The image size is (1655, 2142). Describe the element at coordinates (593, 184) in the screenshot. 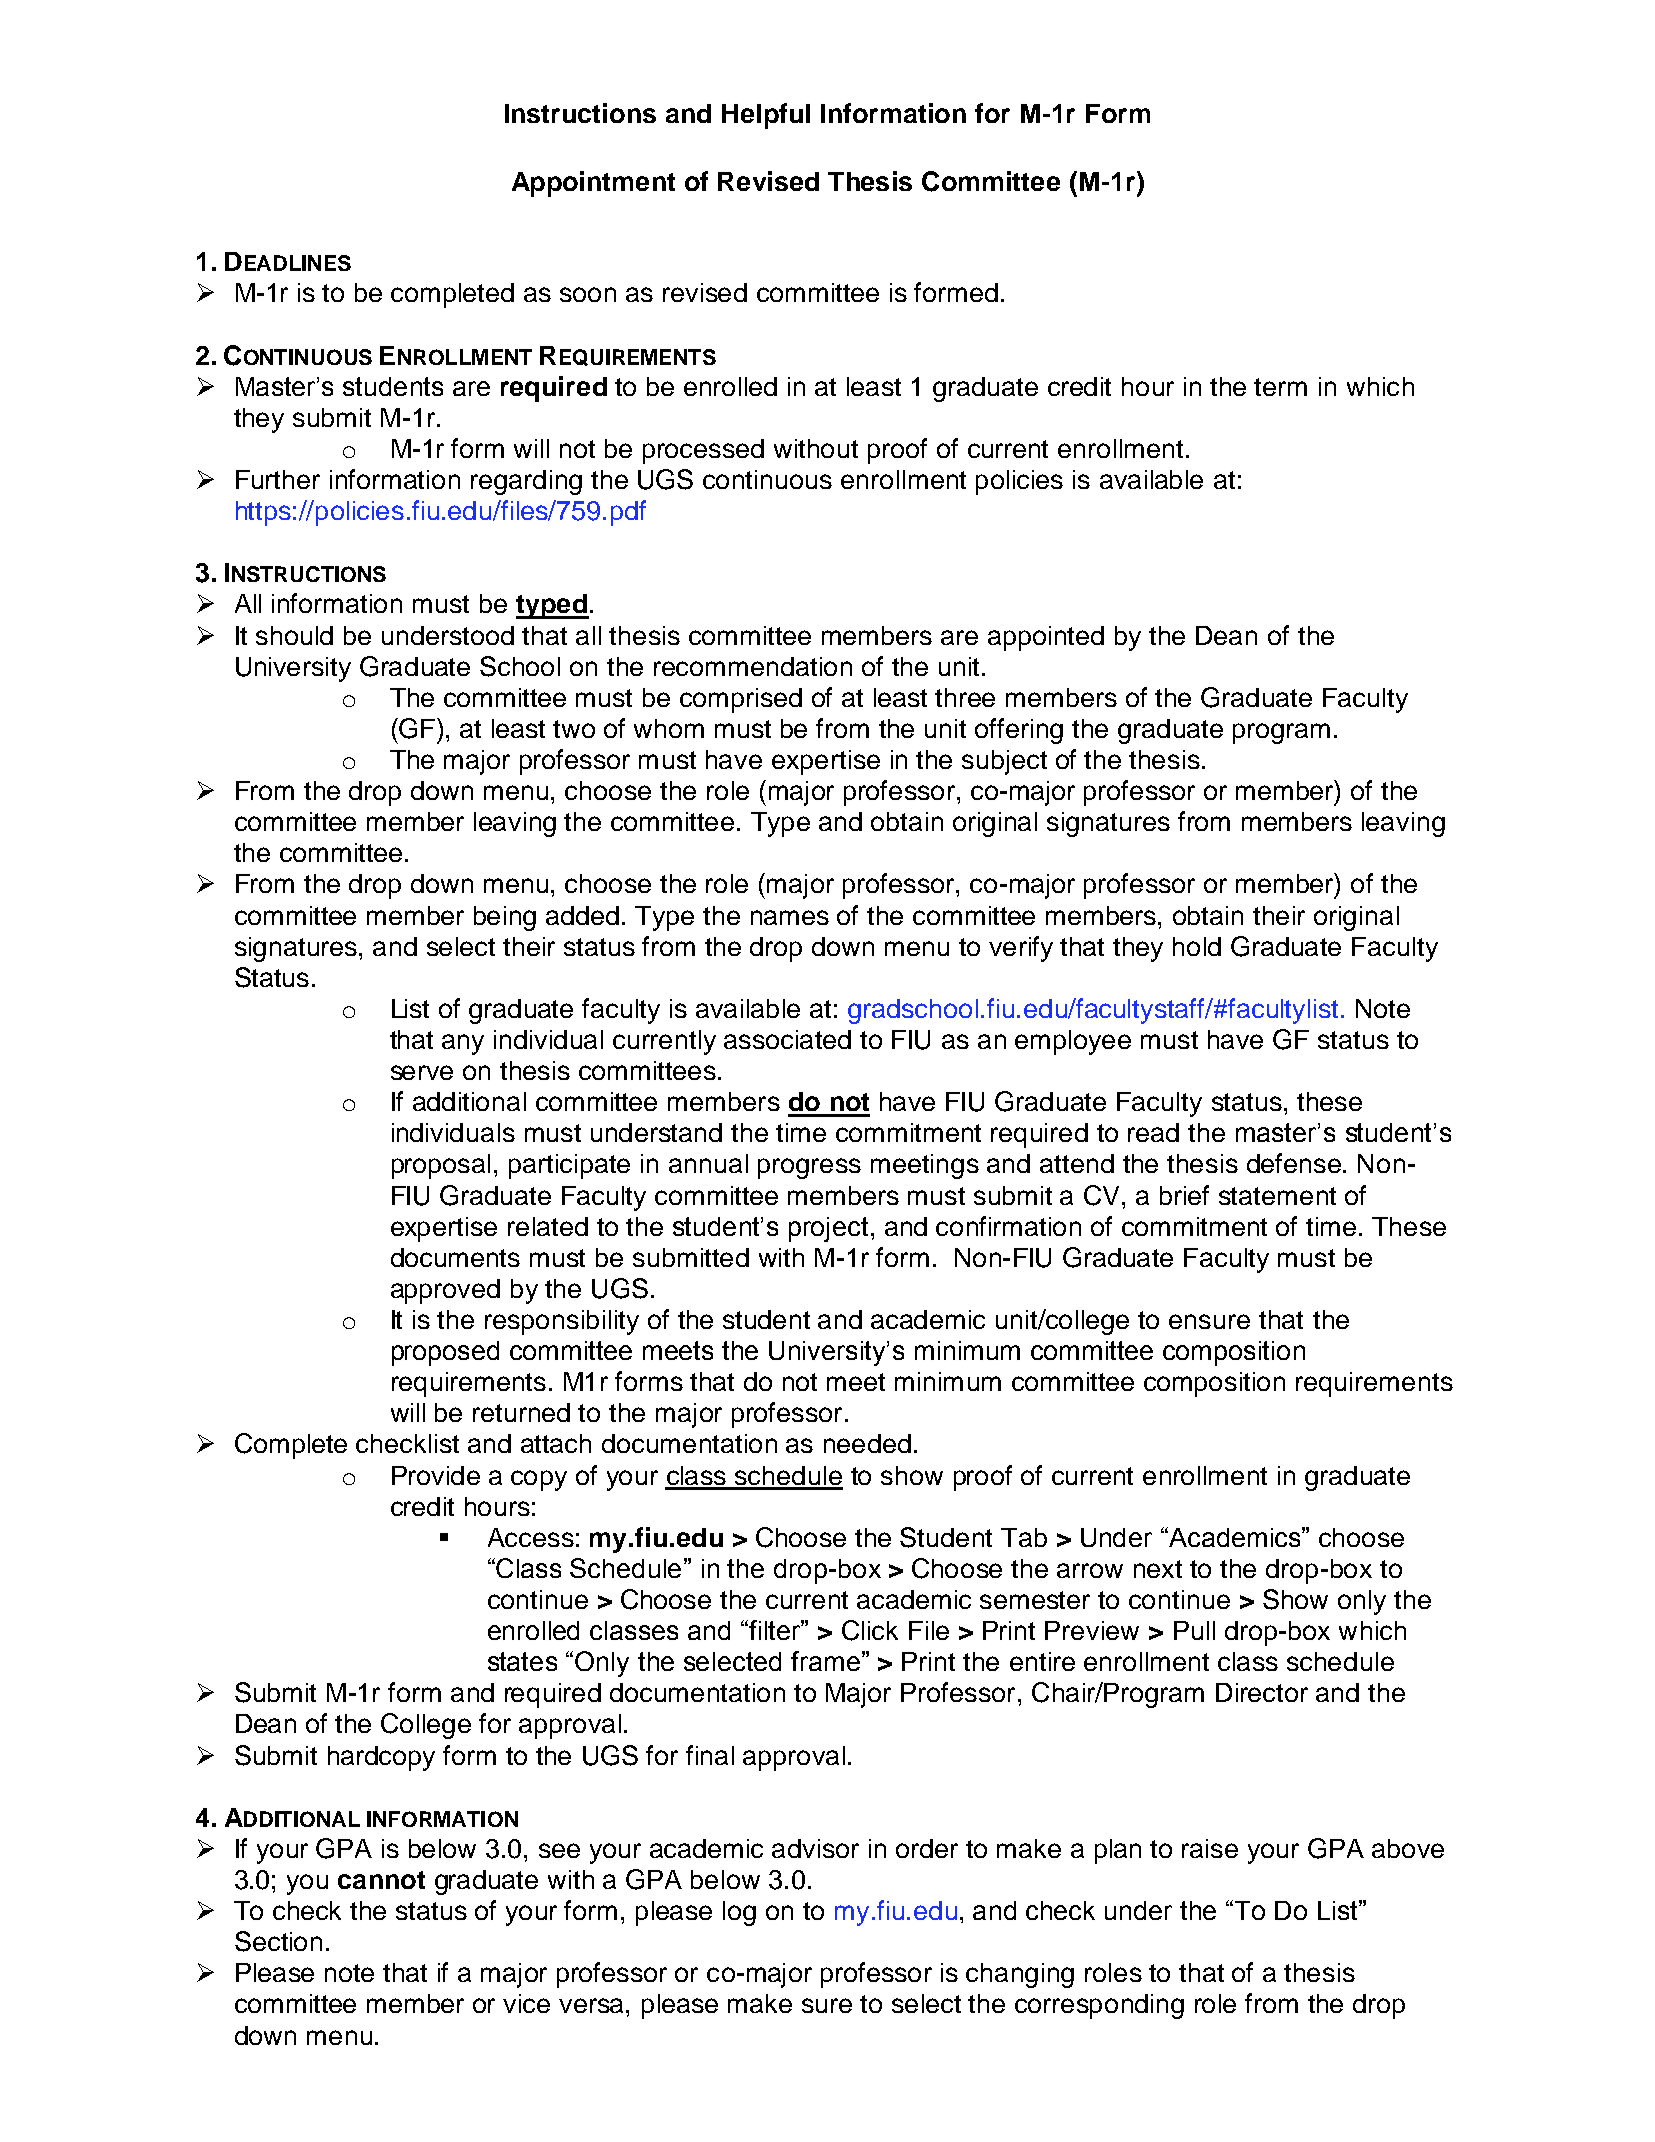

I see `Appointment` at that location.
